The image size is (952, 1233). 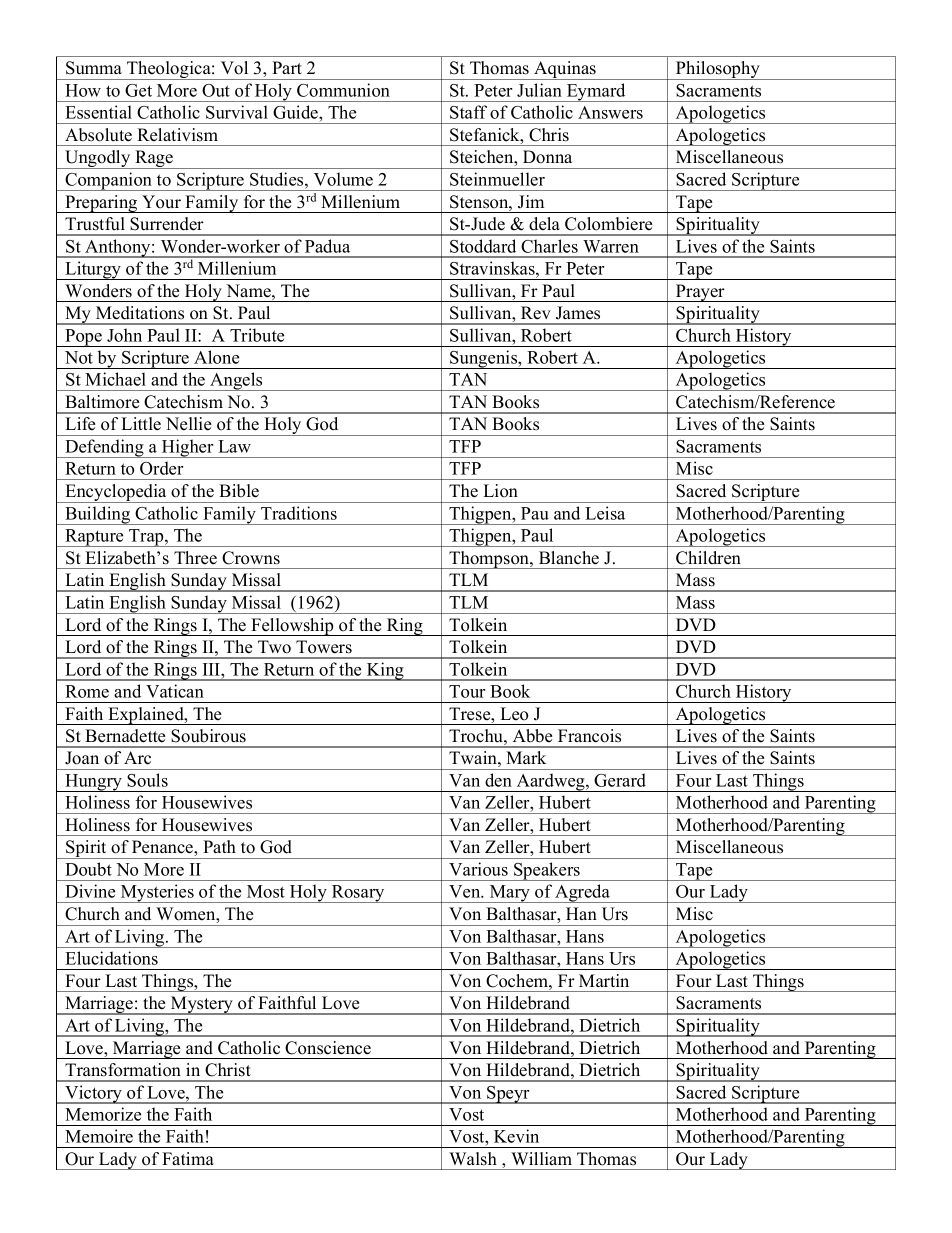 I want to click on Volume, so click(x=343, y=179).
